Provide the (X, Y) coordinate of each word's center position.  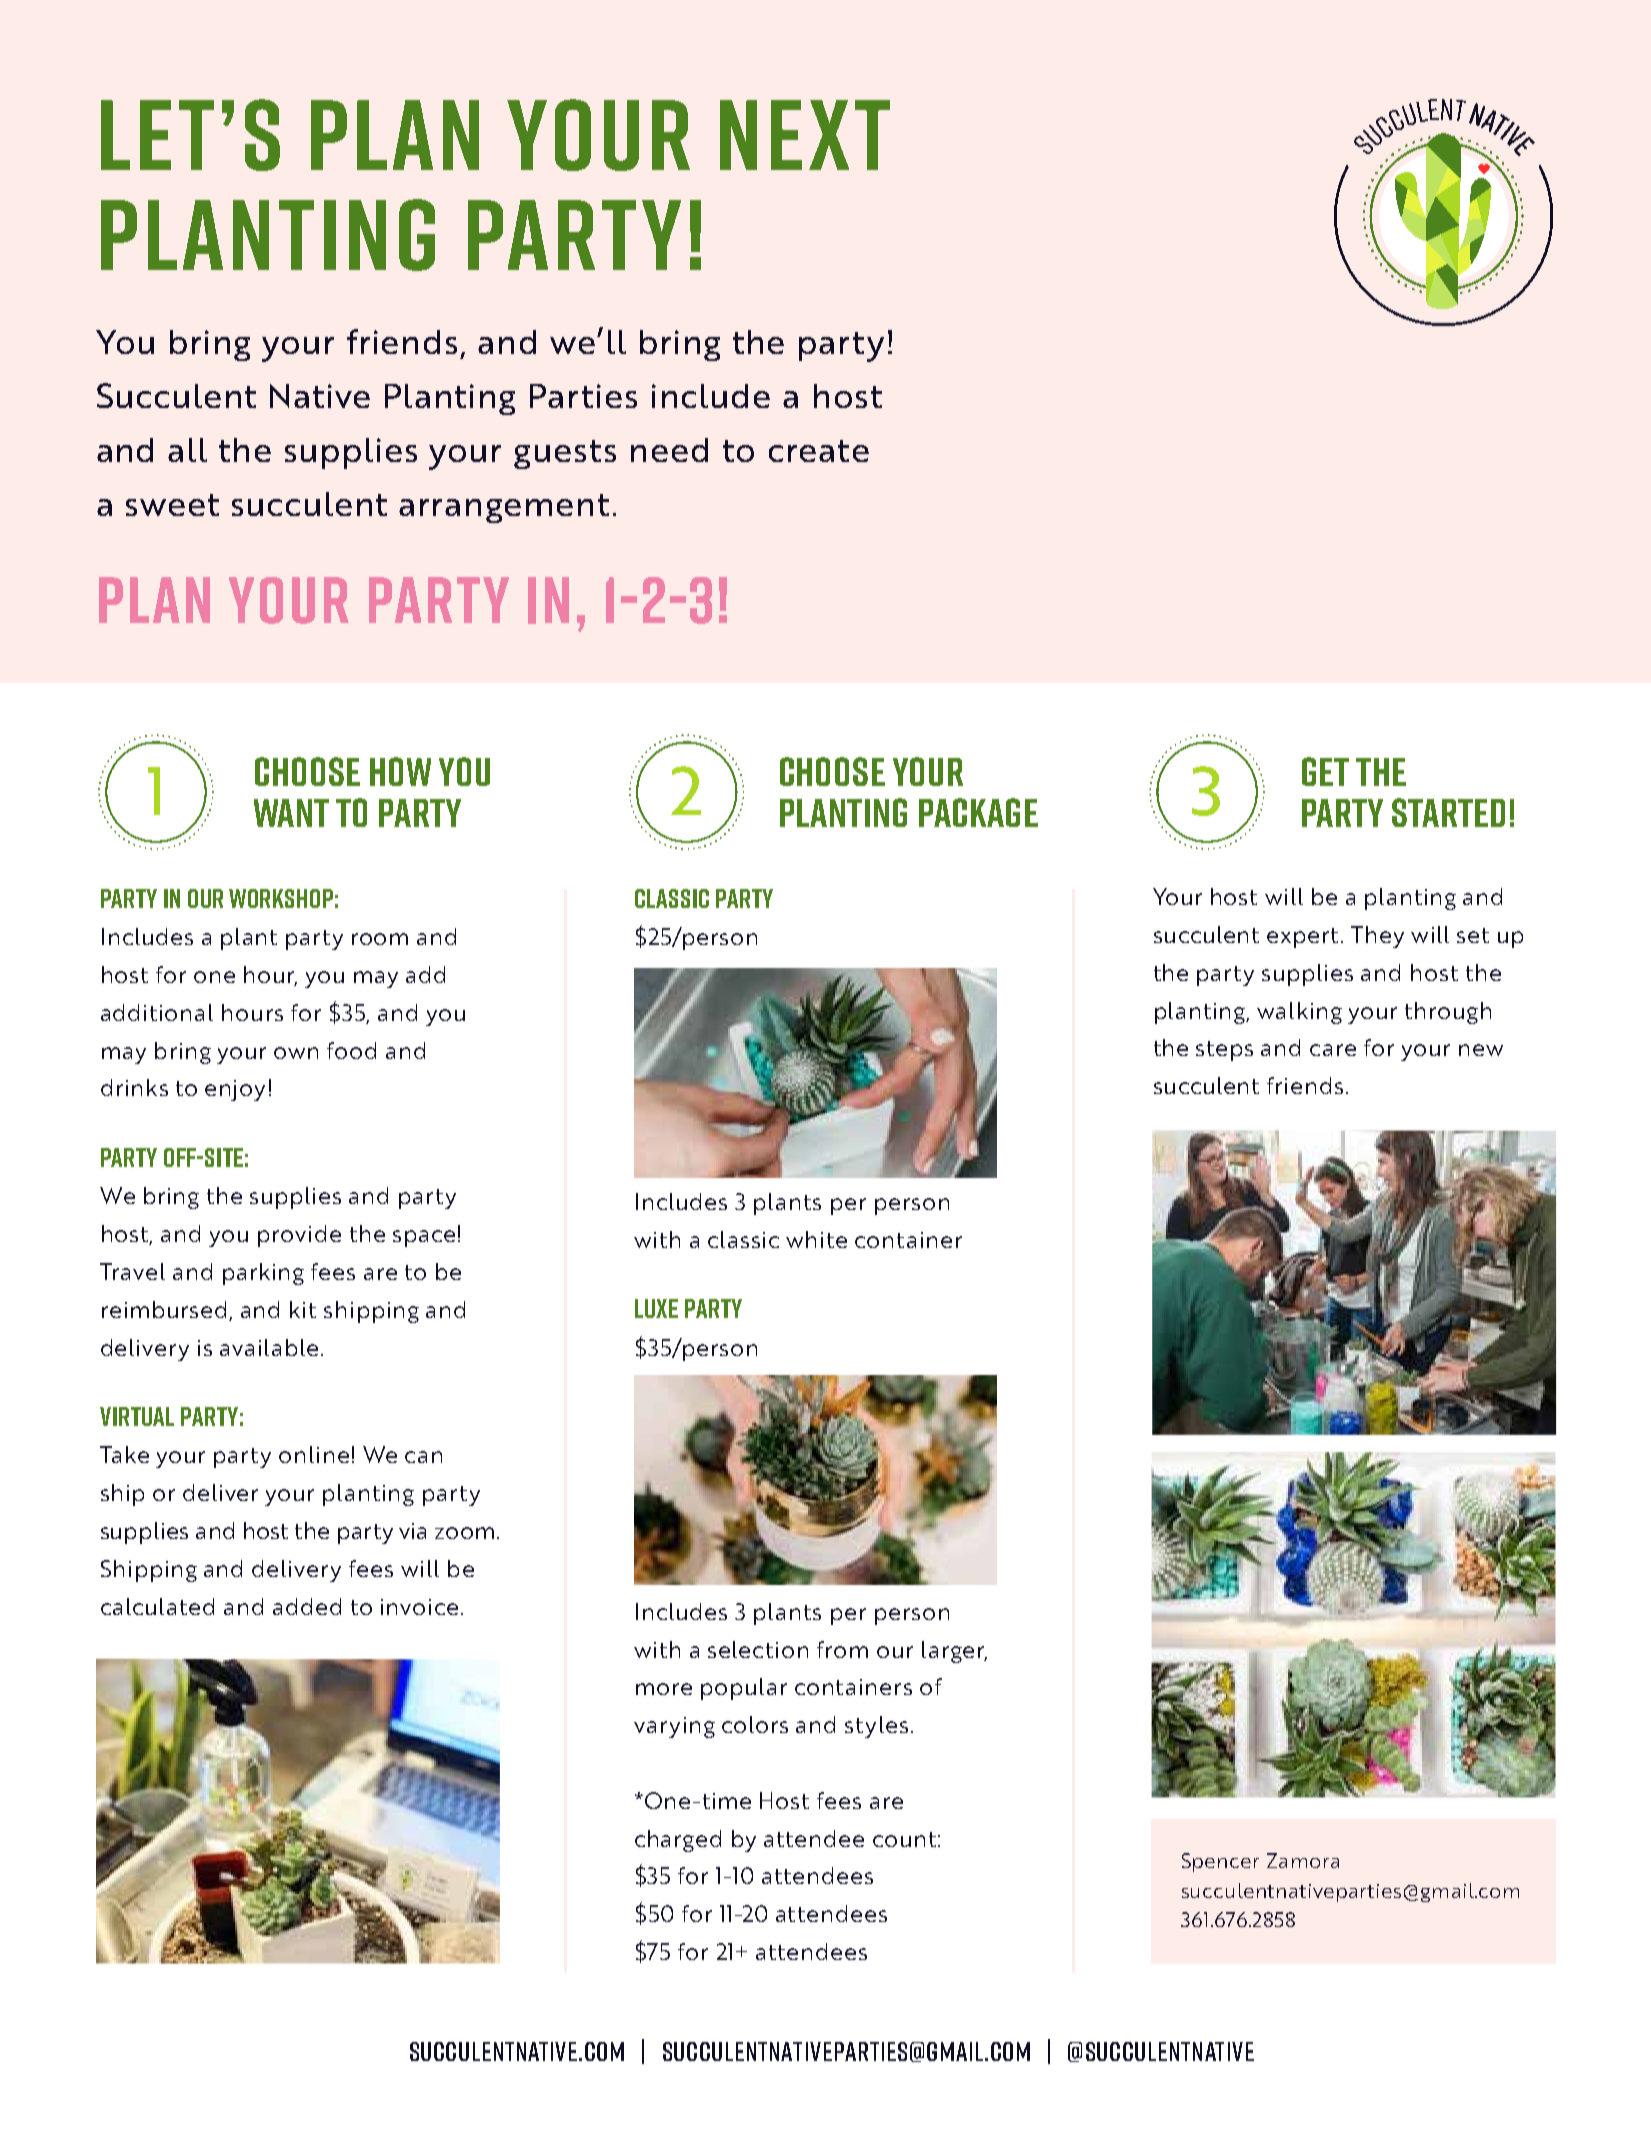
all (187, 450)
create (819, 451)
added (307, 1606)
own (296, 1053)
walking (1299, 1013)
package (978, 812)
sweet (172, 505)
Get (1325, 771)
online (314, 1454)
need (669, 450)
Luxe (656, 1308)
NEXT (805, 135)
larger (954, 1652)
